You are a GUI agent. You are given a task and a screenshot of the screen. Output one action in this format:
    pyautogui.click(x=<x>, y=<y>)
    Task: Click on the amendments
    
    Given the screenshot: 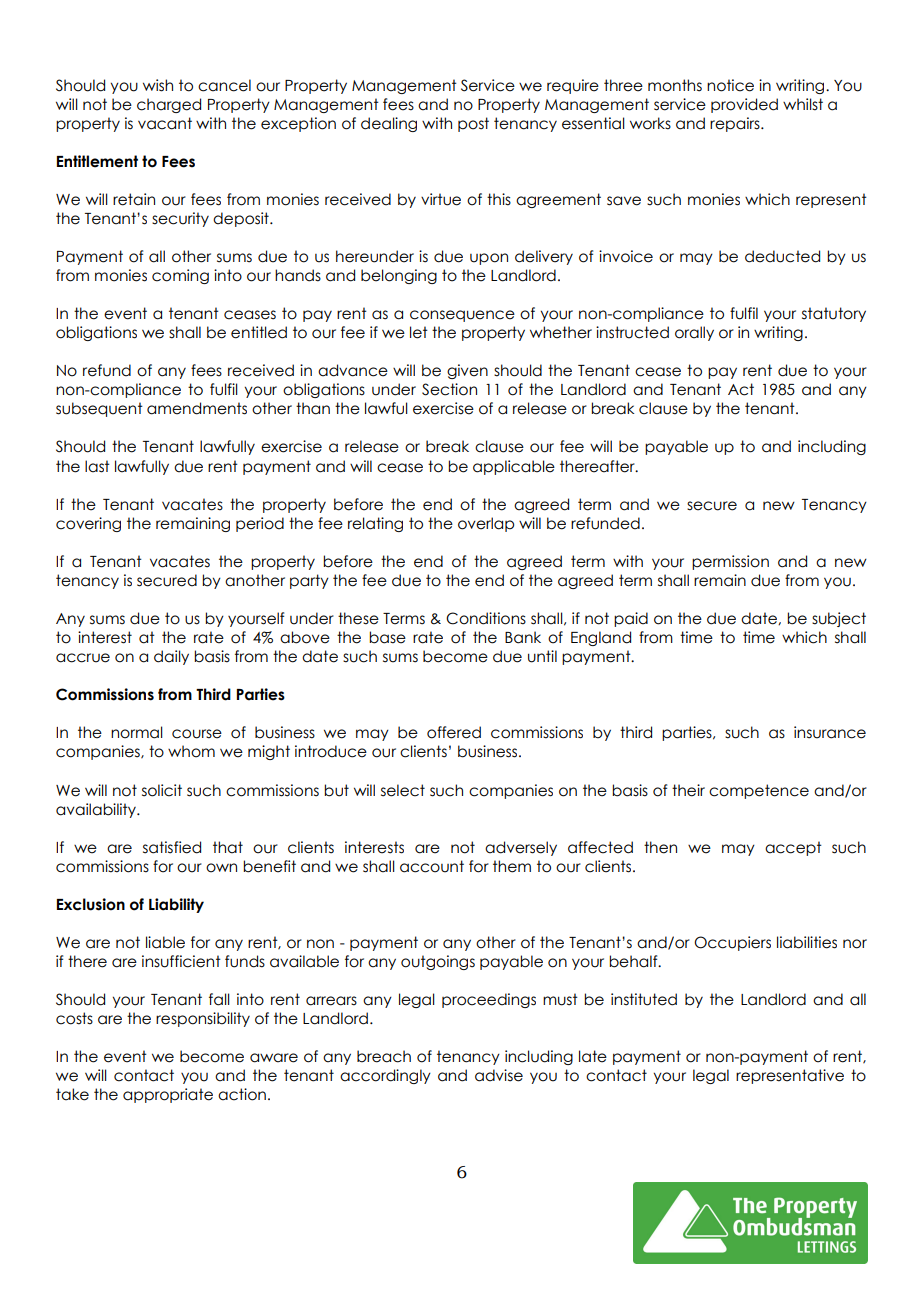 What is the action you would take?
    pyautogui.click(x=197, y=408)
